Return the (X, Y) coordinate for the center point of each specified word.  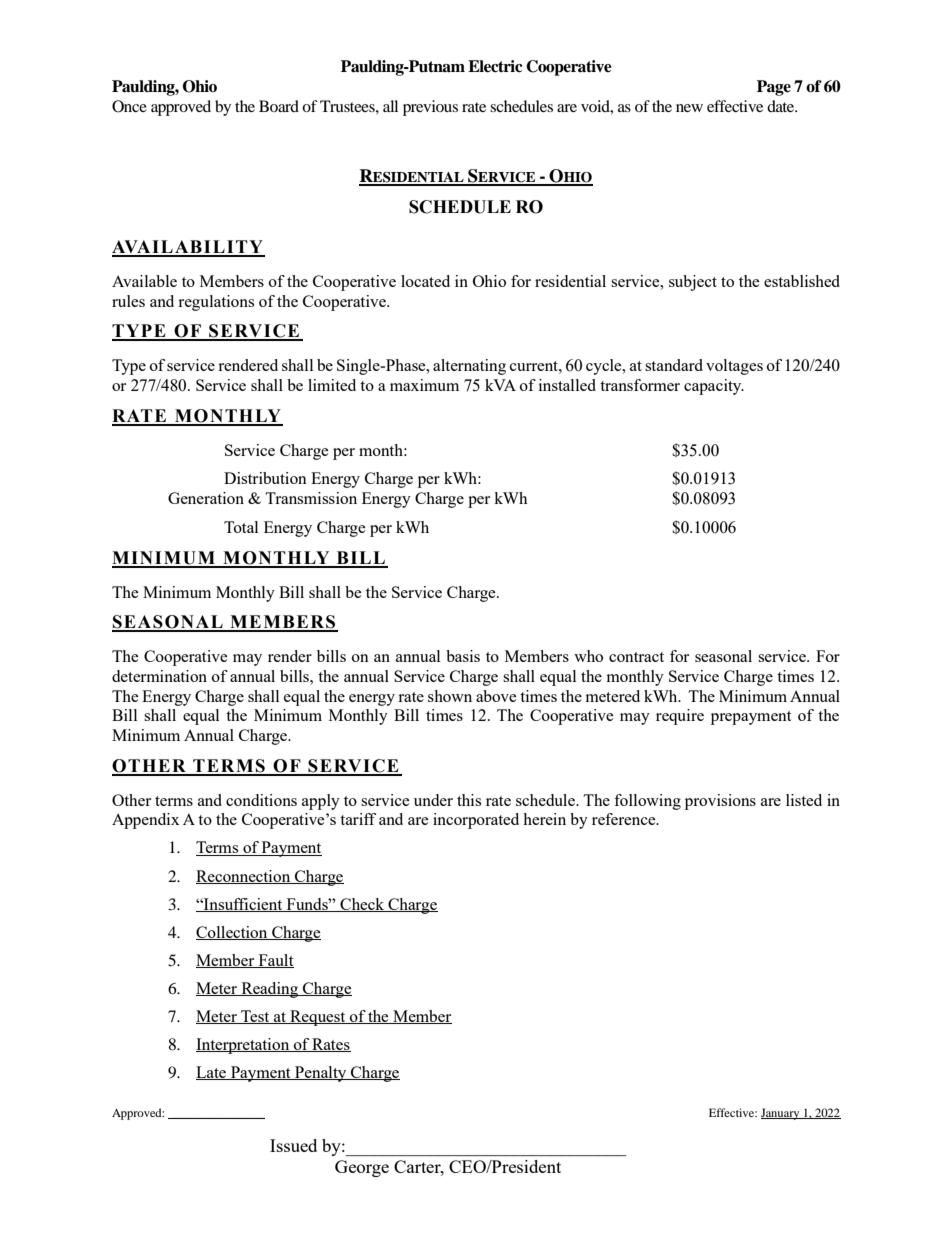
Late (212, 1073)
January (781, 1114)
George (362, 1168)
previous (430, 108)
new (689, 108)
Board (279, 106)
